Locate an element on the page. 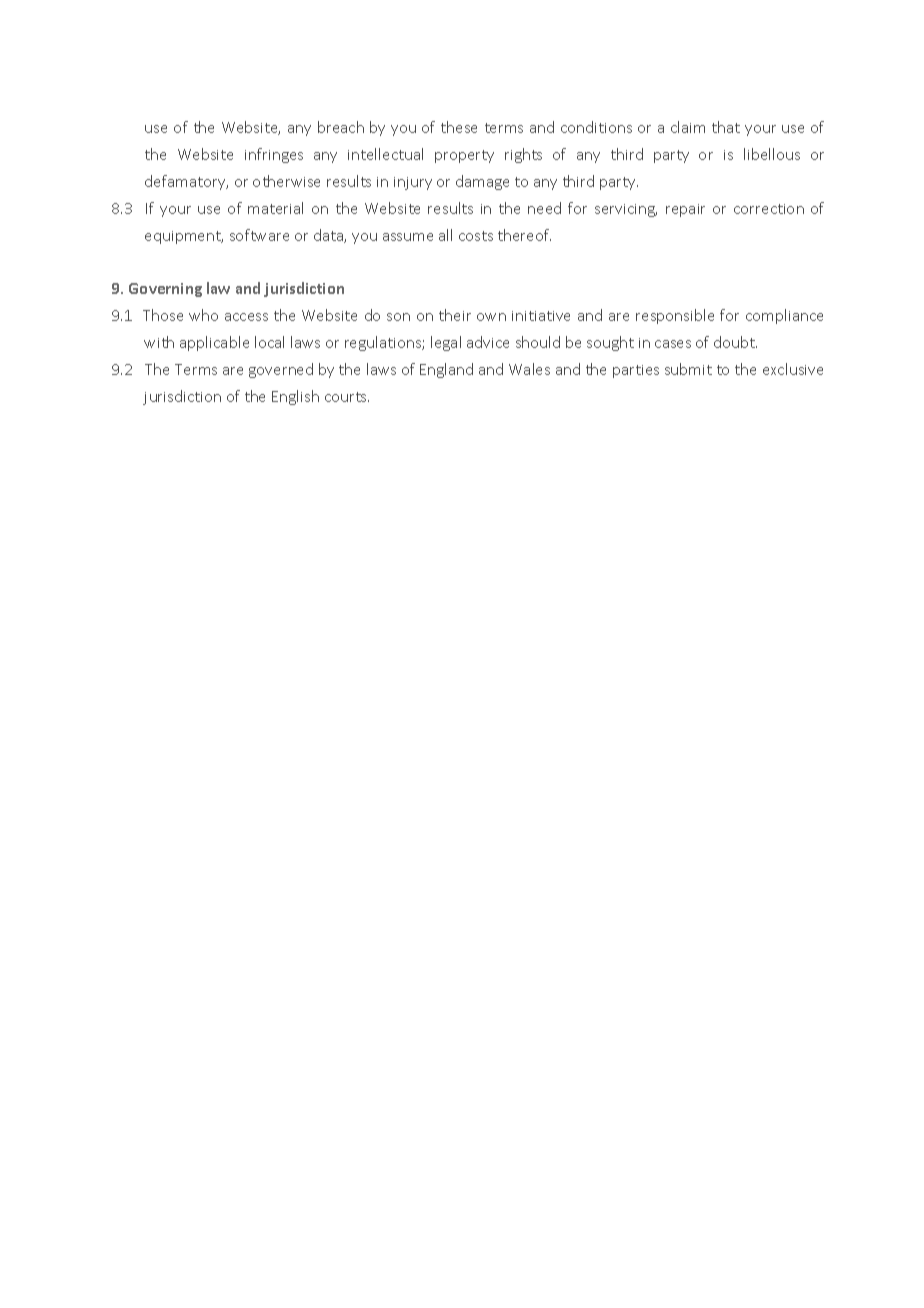 This page has width=924, height=1308. infringes is located at coordinates (274, 155).
